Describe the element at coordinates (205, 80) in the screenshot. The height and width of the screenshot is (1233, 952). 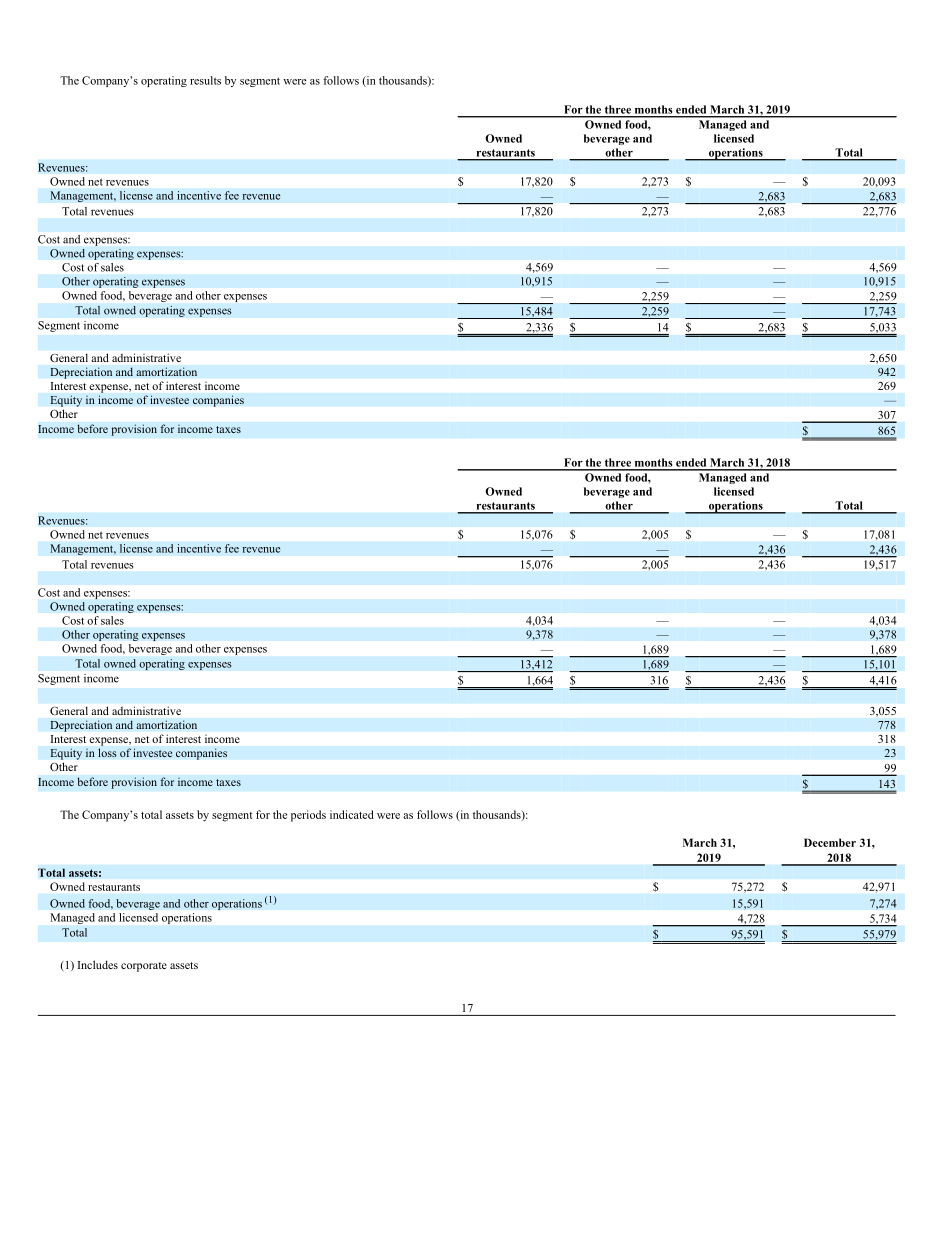
I see `results` at that location.
